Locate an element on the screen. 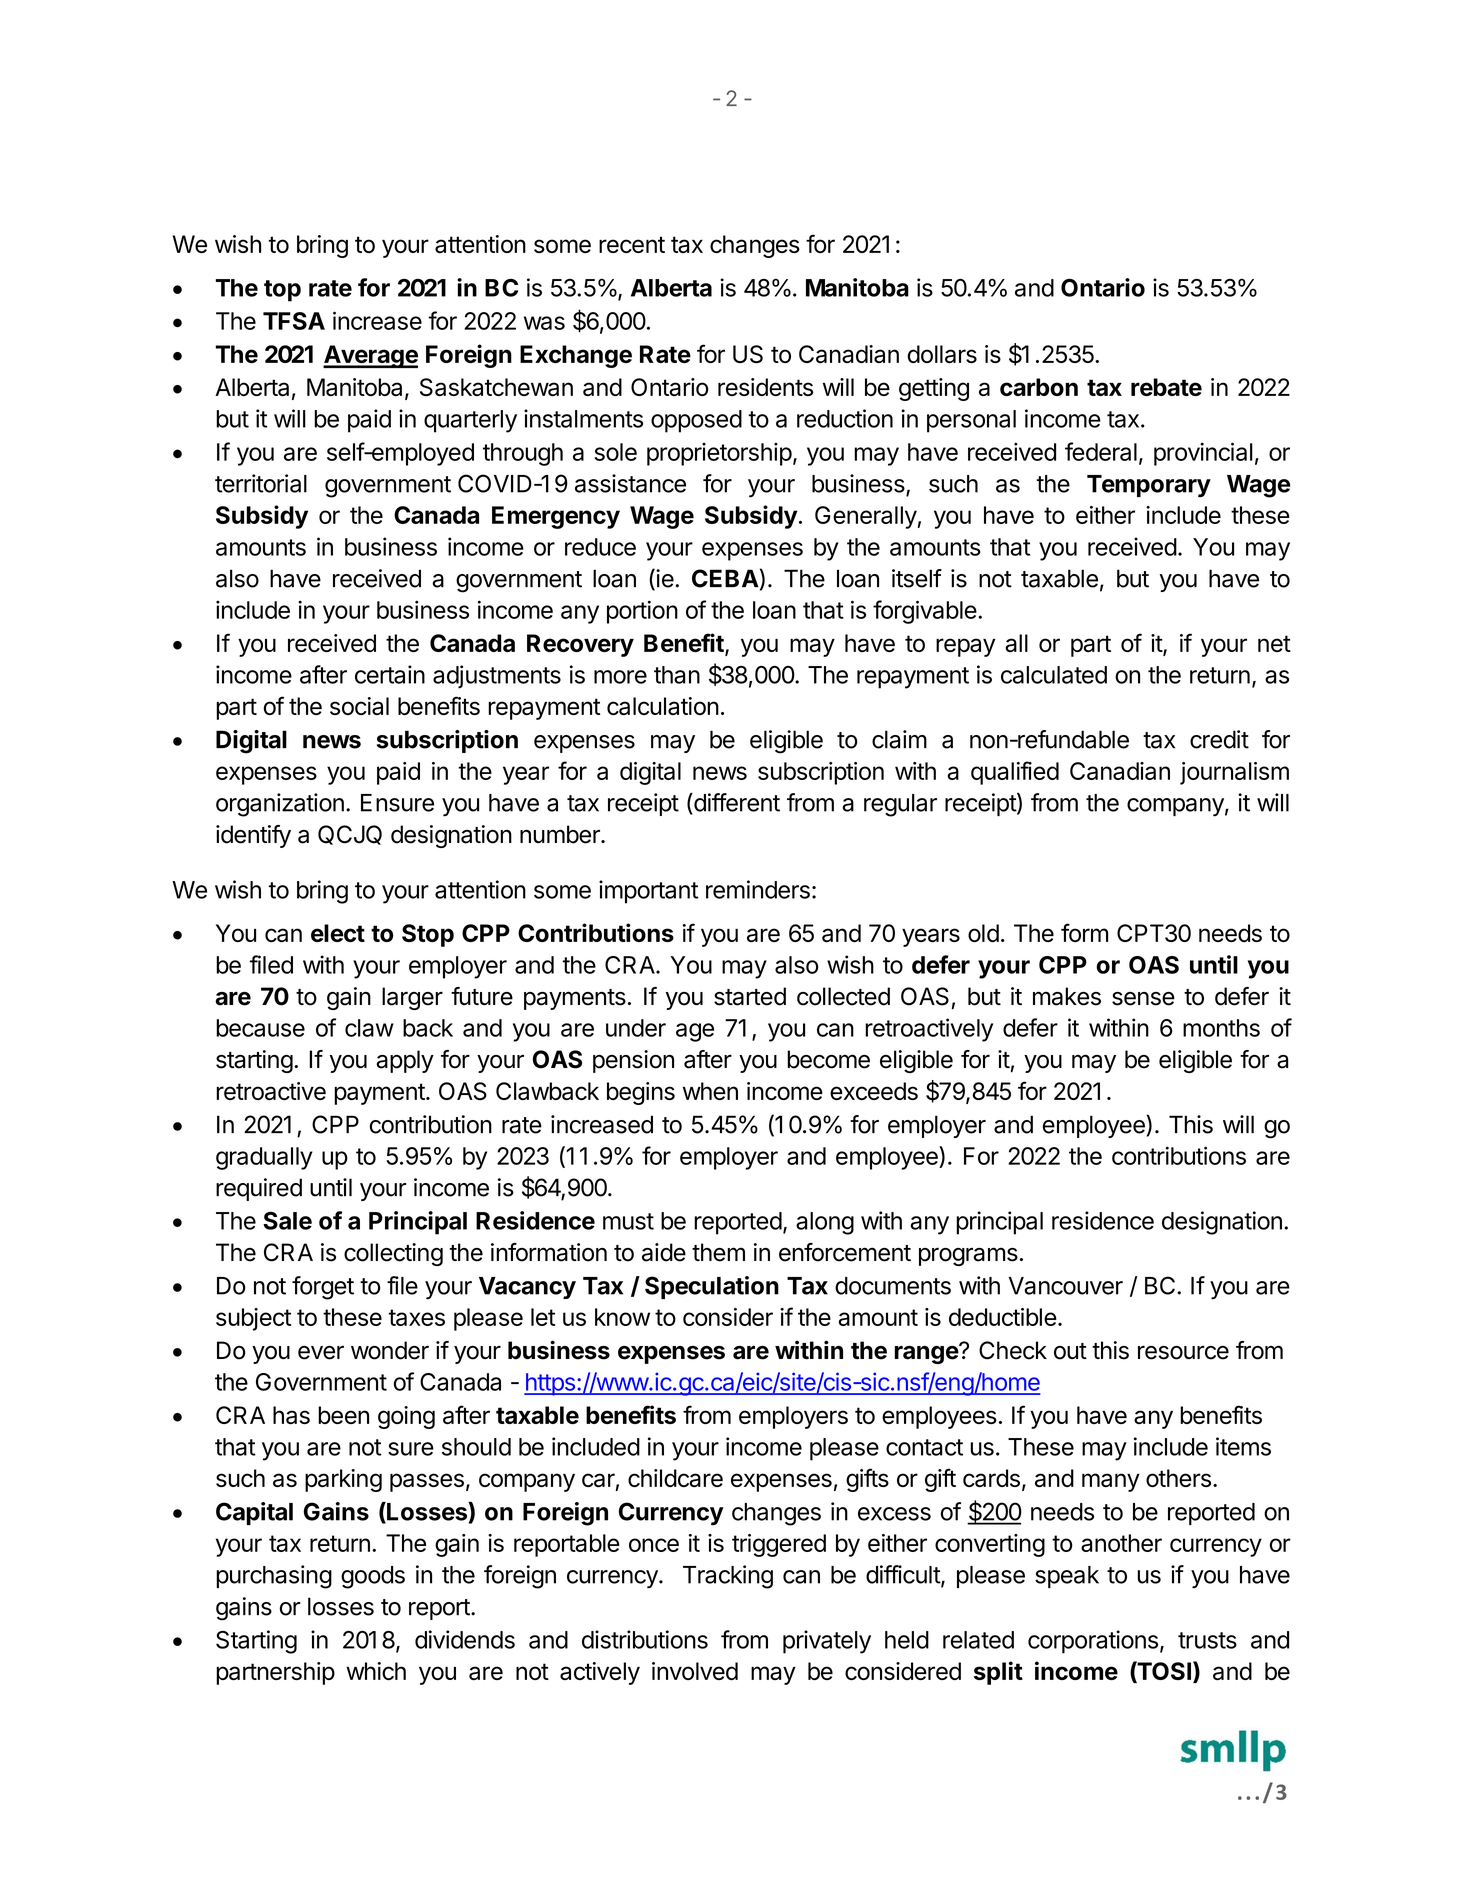 This screenshot has width=1462, height=1892. rebate is located at coordinates (1166, 387).
